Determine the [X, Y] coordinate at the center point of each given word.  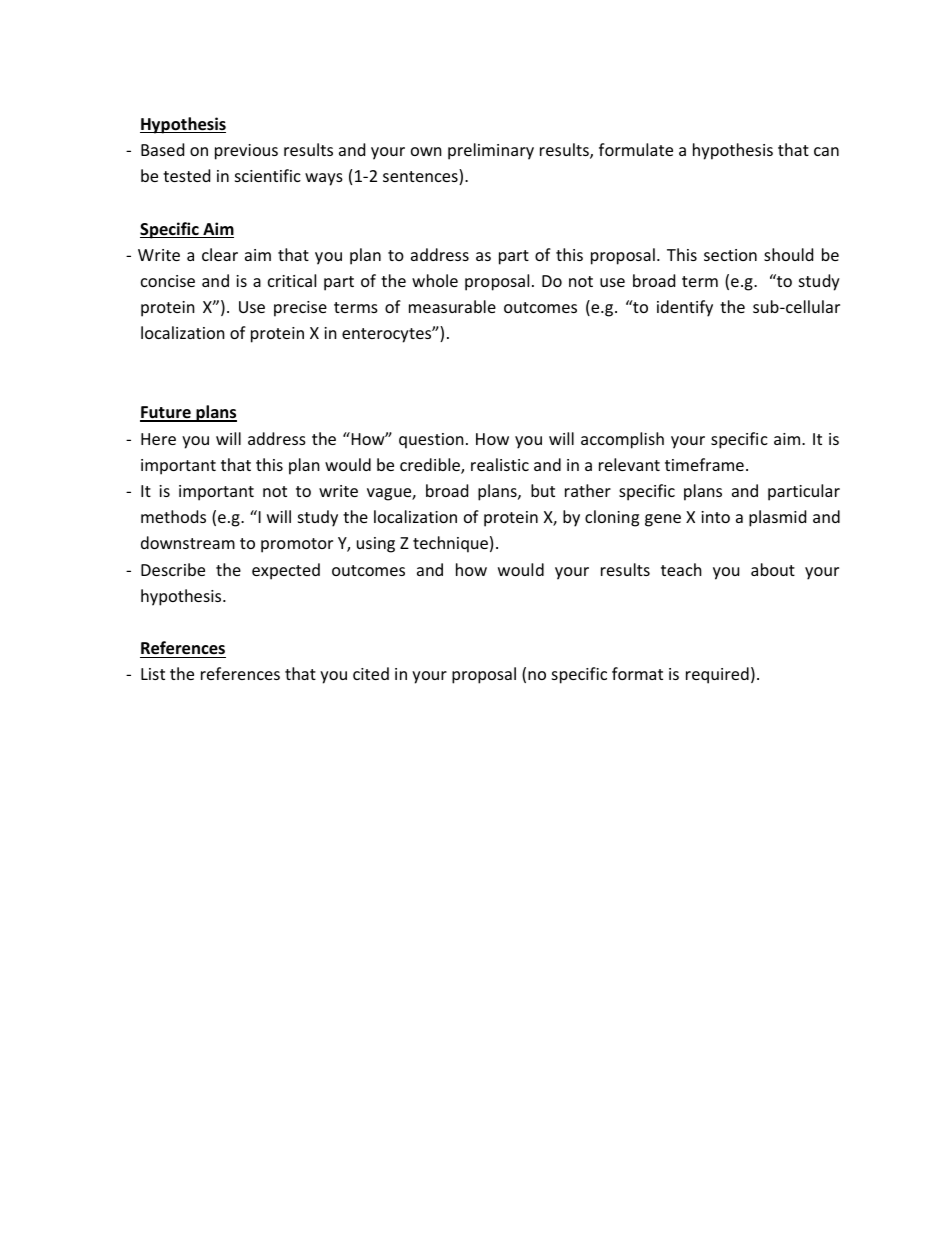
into [715, 517]
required [717, 675]
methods [173, 516]
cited [371, 673]
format [637, 673]
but [543, 490]
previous [246, 152]
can [826, 151]
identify [685, 308]
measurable [452, 306]
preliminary [491, 151]
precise [300, 309]
